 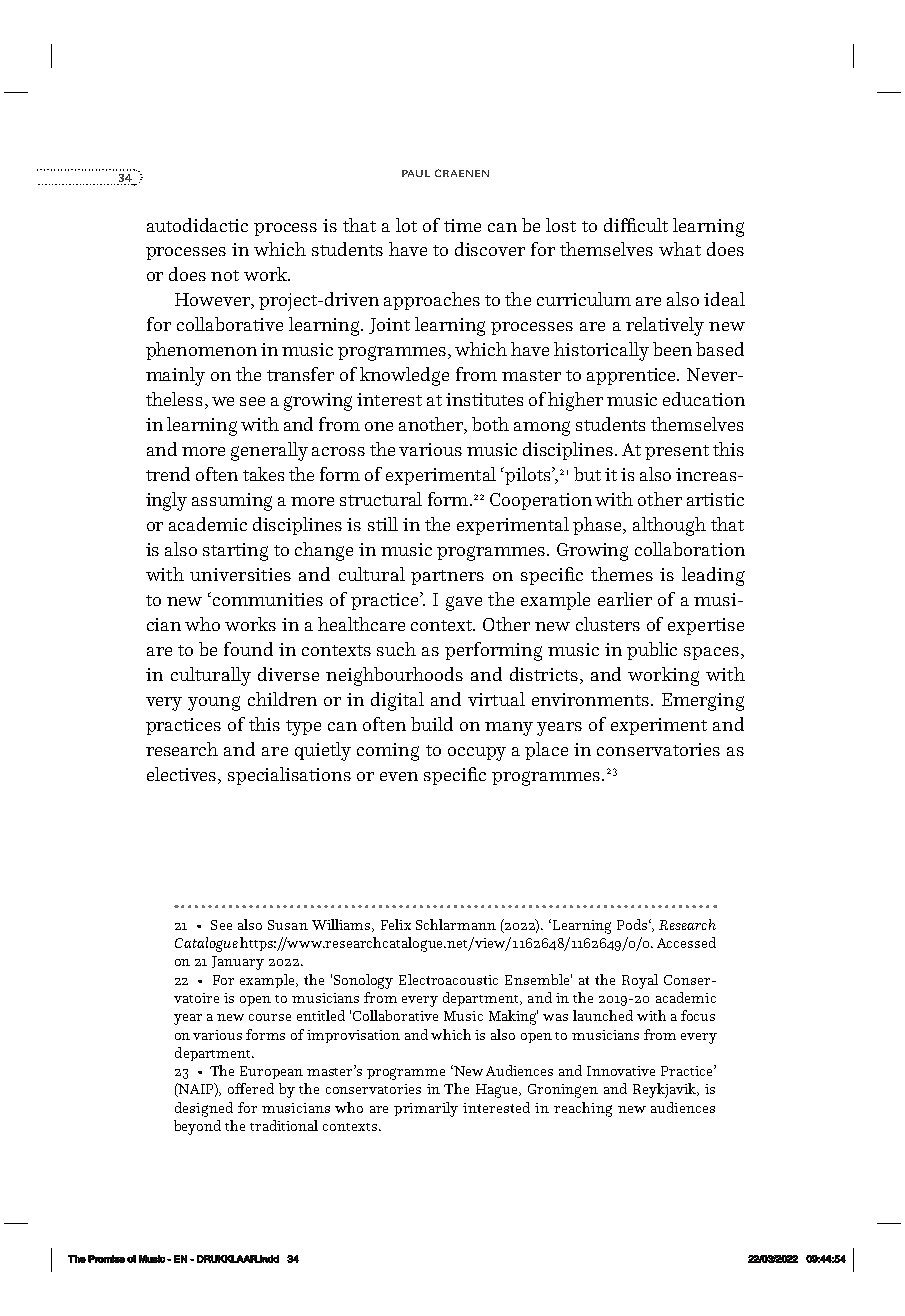 What do you see at coordinates (381, 499) in the document?
I see `structural` at bounding box center [381, 499].
